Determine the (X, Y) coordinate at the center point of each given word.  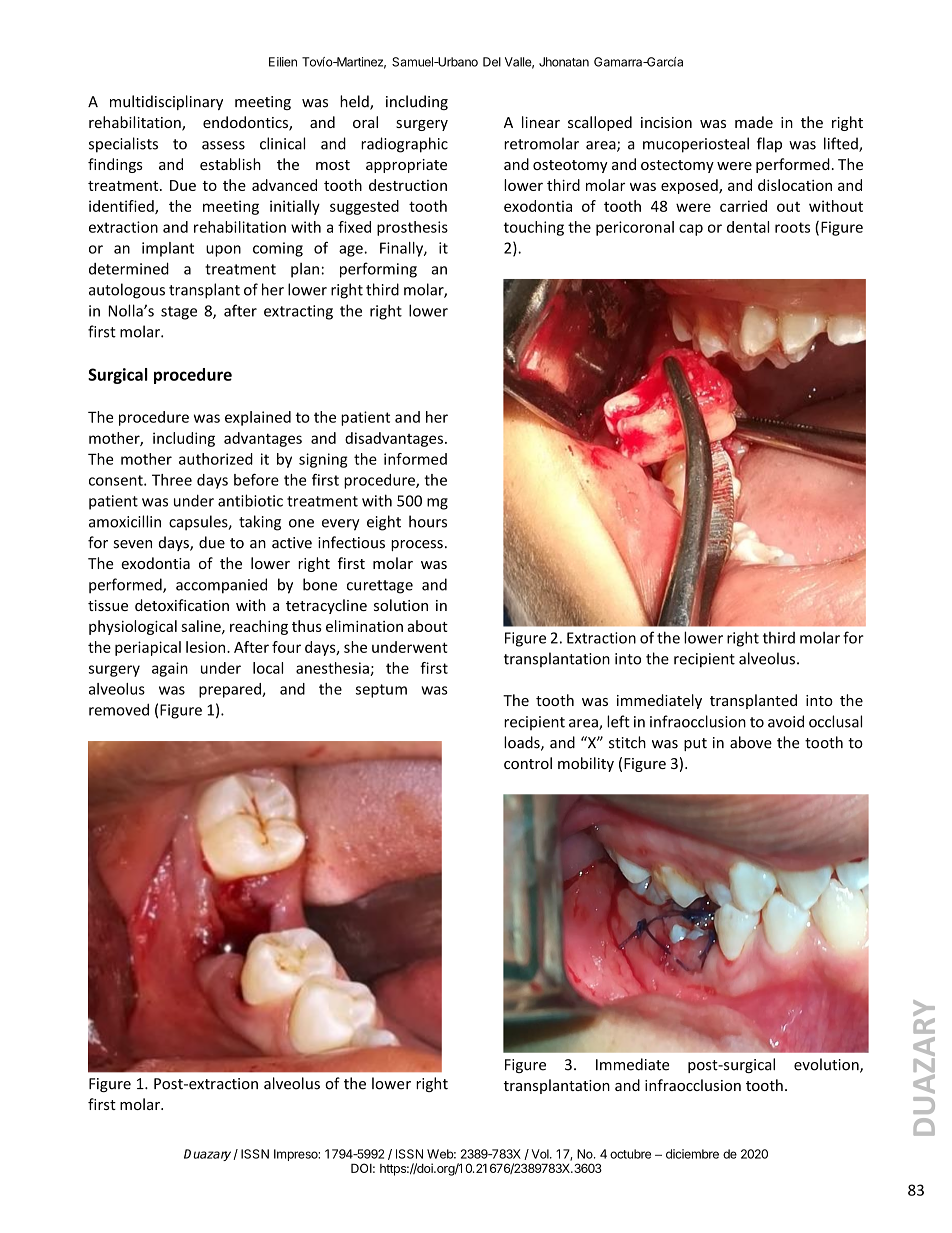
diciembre (692, 1154)
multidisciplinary (166, 102)
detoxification (182, 605)
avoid (786, 721)
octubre (630, 1154)
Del (492, 62)
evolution (827, 1065)
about (427, 626)
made (754, 122)
